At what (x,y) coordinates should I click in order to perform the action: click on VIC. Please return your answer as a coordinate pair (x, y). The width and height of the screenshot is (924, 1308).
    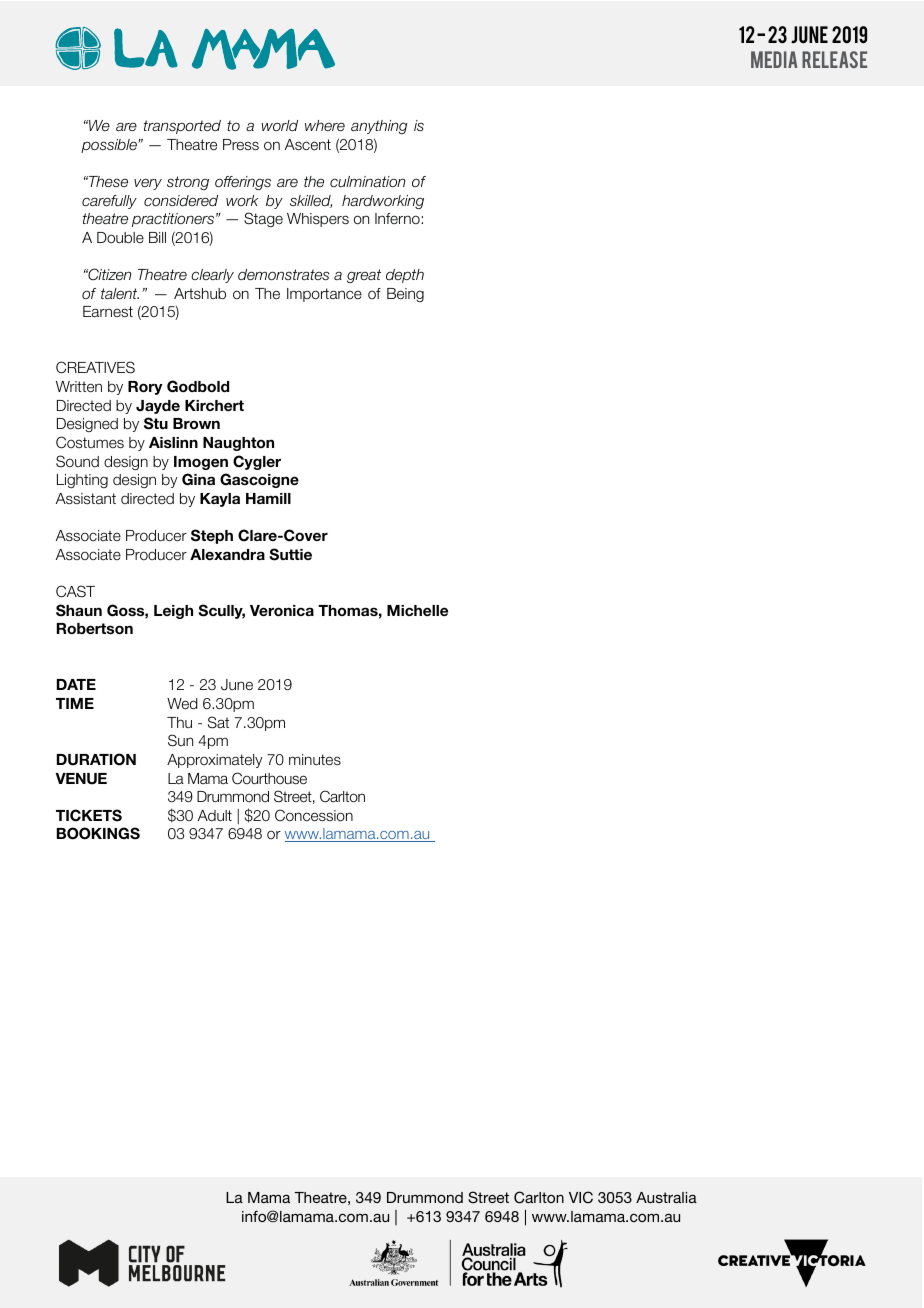
    Looking at the image, I should click on (581, 1197).
